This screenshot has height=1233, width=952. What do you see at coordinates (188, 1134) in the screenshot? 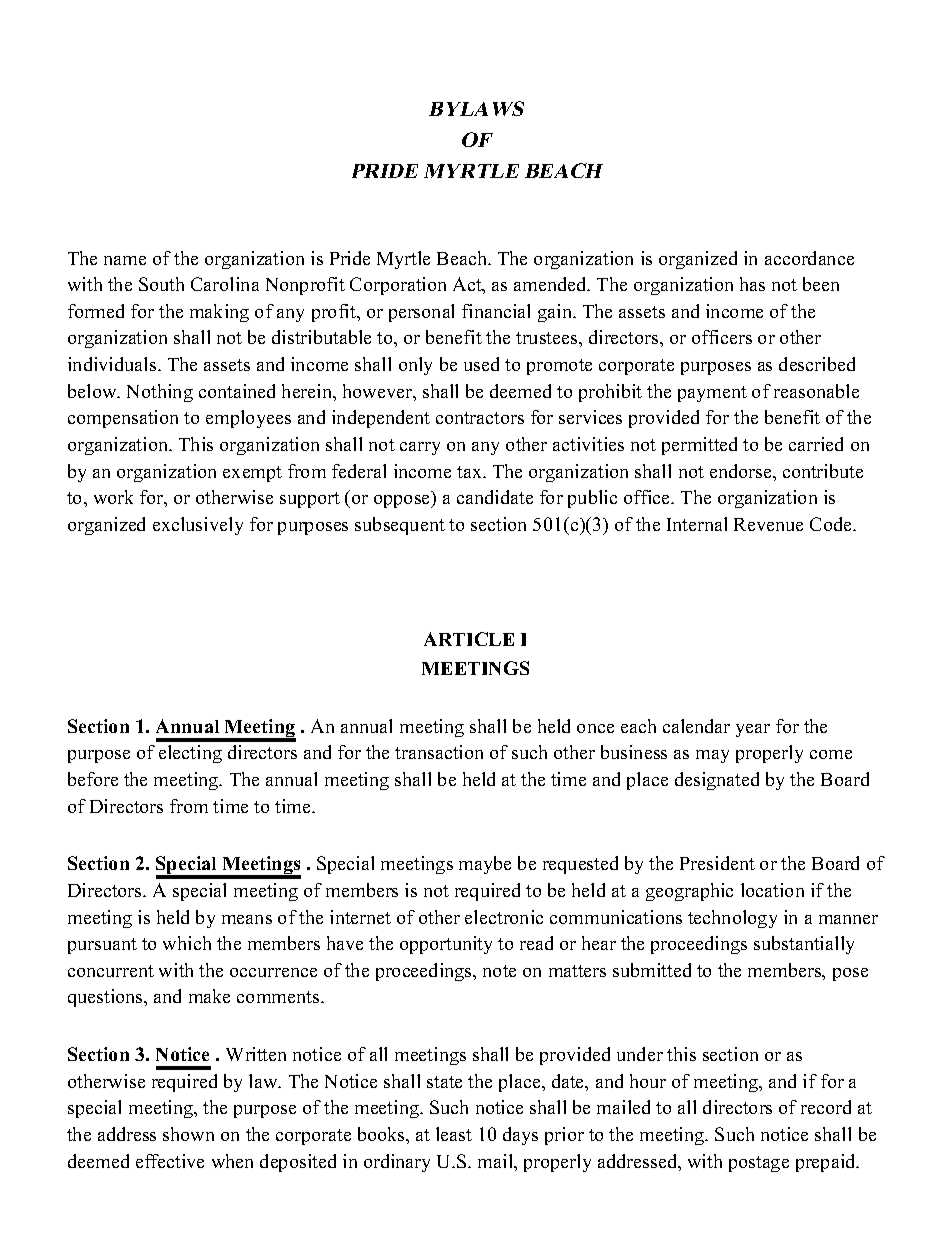
I see `shown` at bounding box center [188, 1134].
